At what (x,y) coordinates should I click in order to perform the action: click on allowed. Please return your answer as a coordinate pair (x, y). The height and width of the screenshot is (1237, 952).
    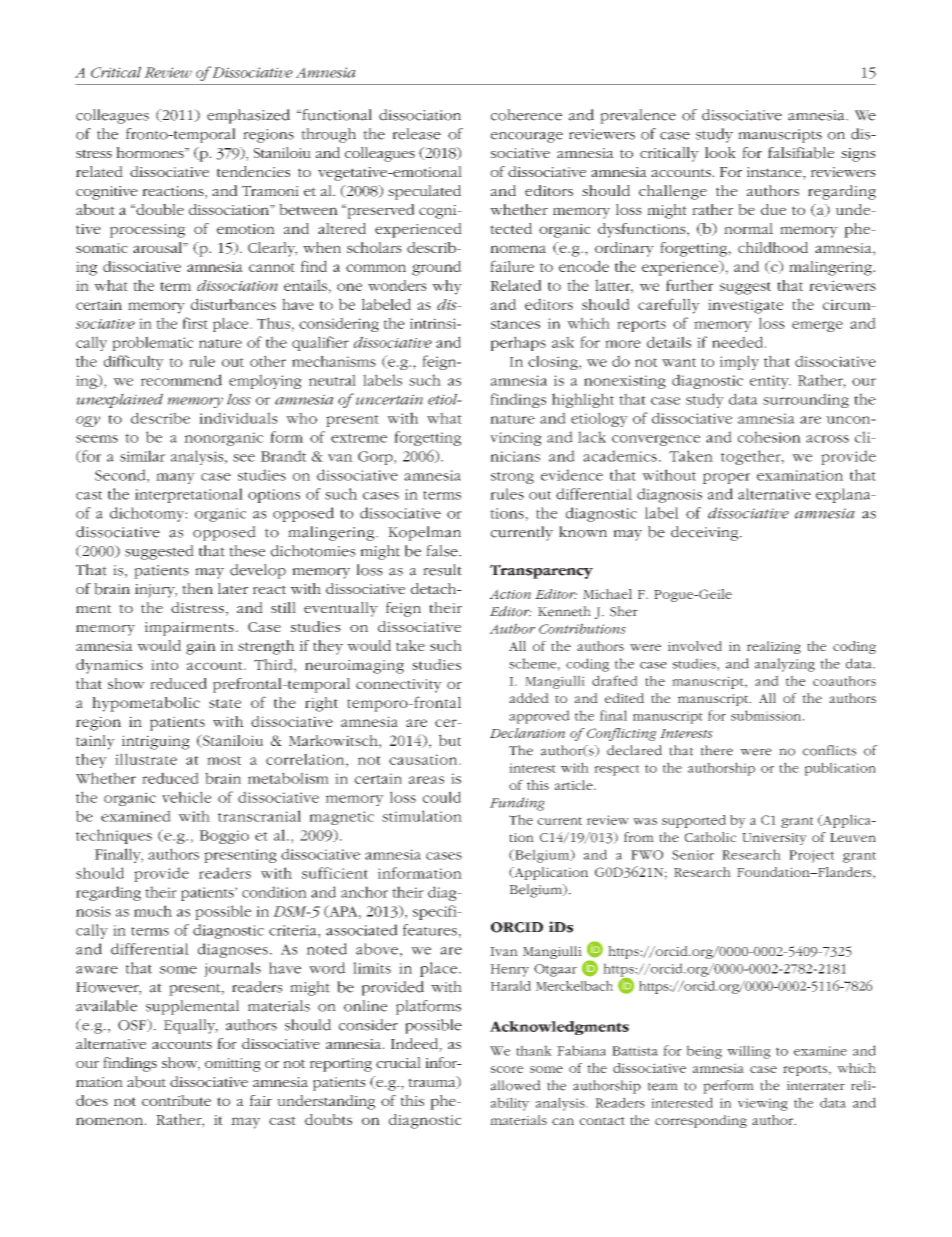
    Looking at the image, I should click on (516, 1085).
